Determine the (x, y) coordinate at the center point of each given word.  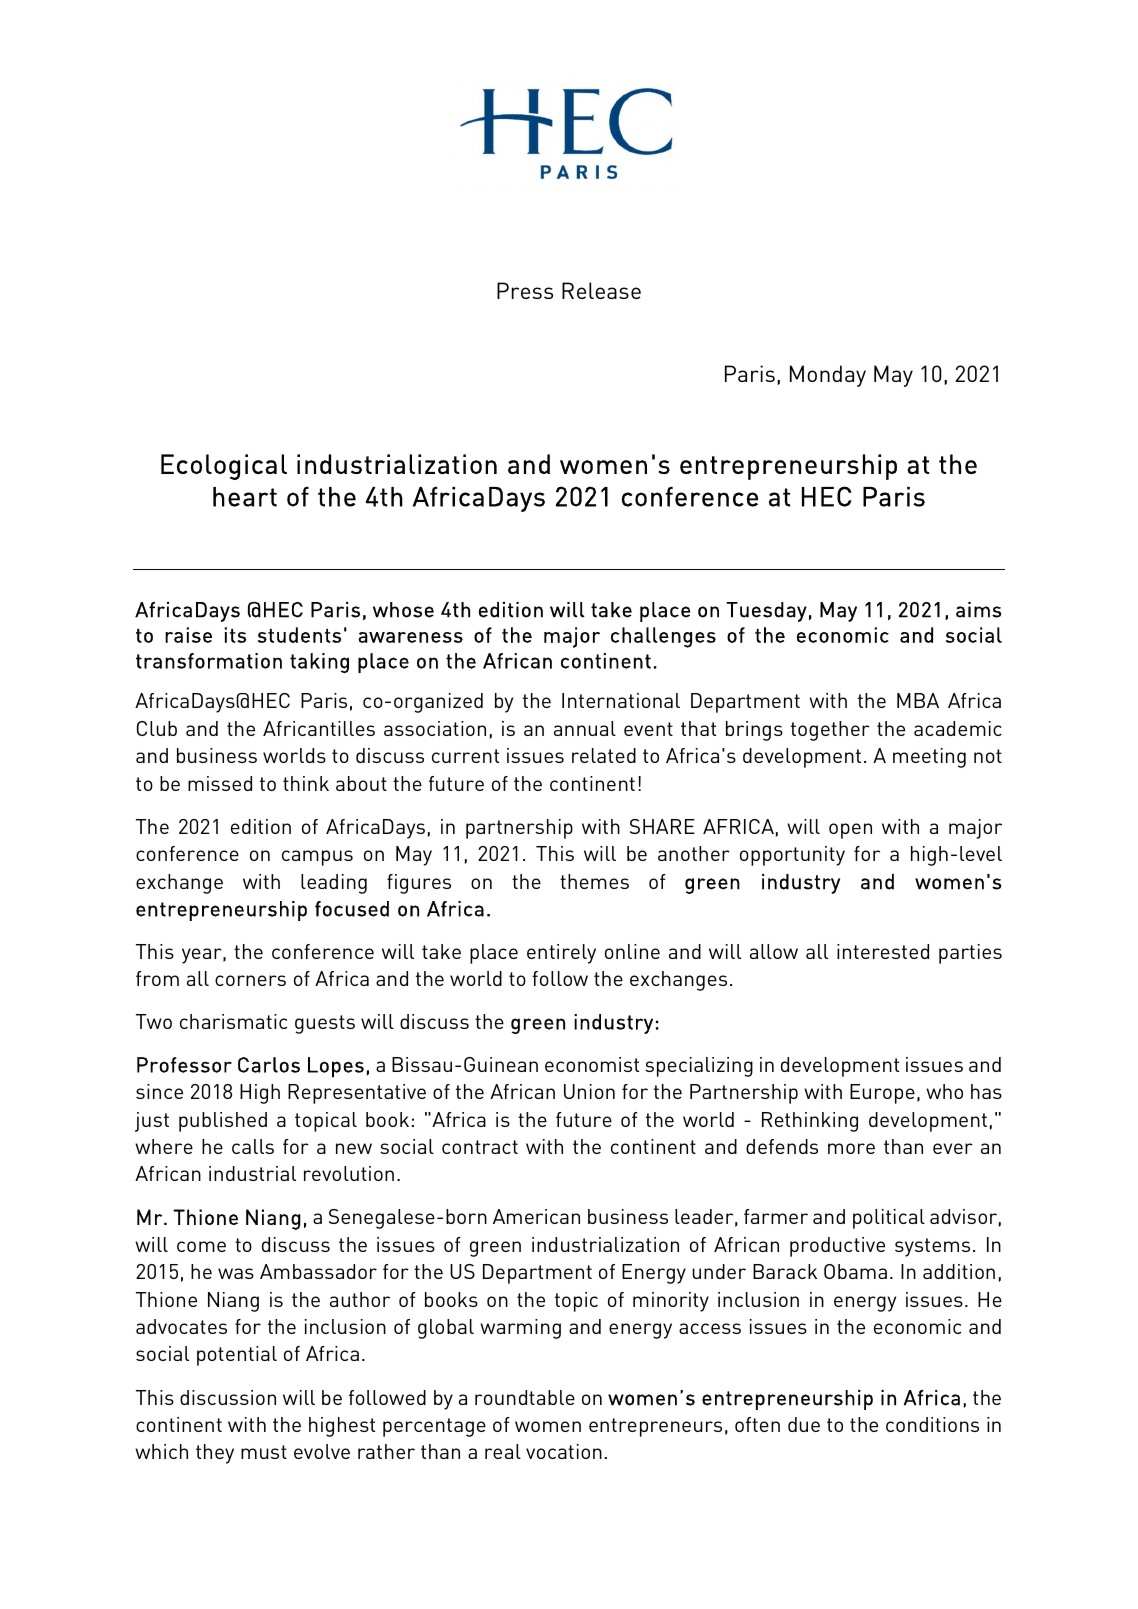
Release (601, 290)
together (830, 731)
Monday (828, 376)
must (264, 1452)
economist (592, 1064)
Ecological (224, 467)
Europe (882, 1094)
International (621, 700)
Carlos (269, 1065)
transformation (209, 661)
